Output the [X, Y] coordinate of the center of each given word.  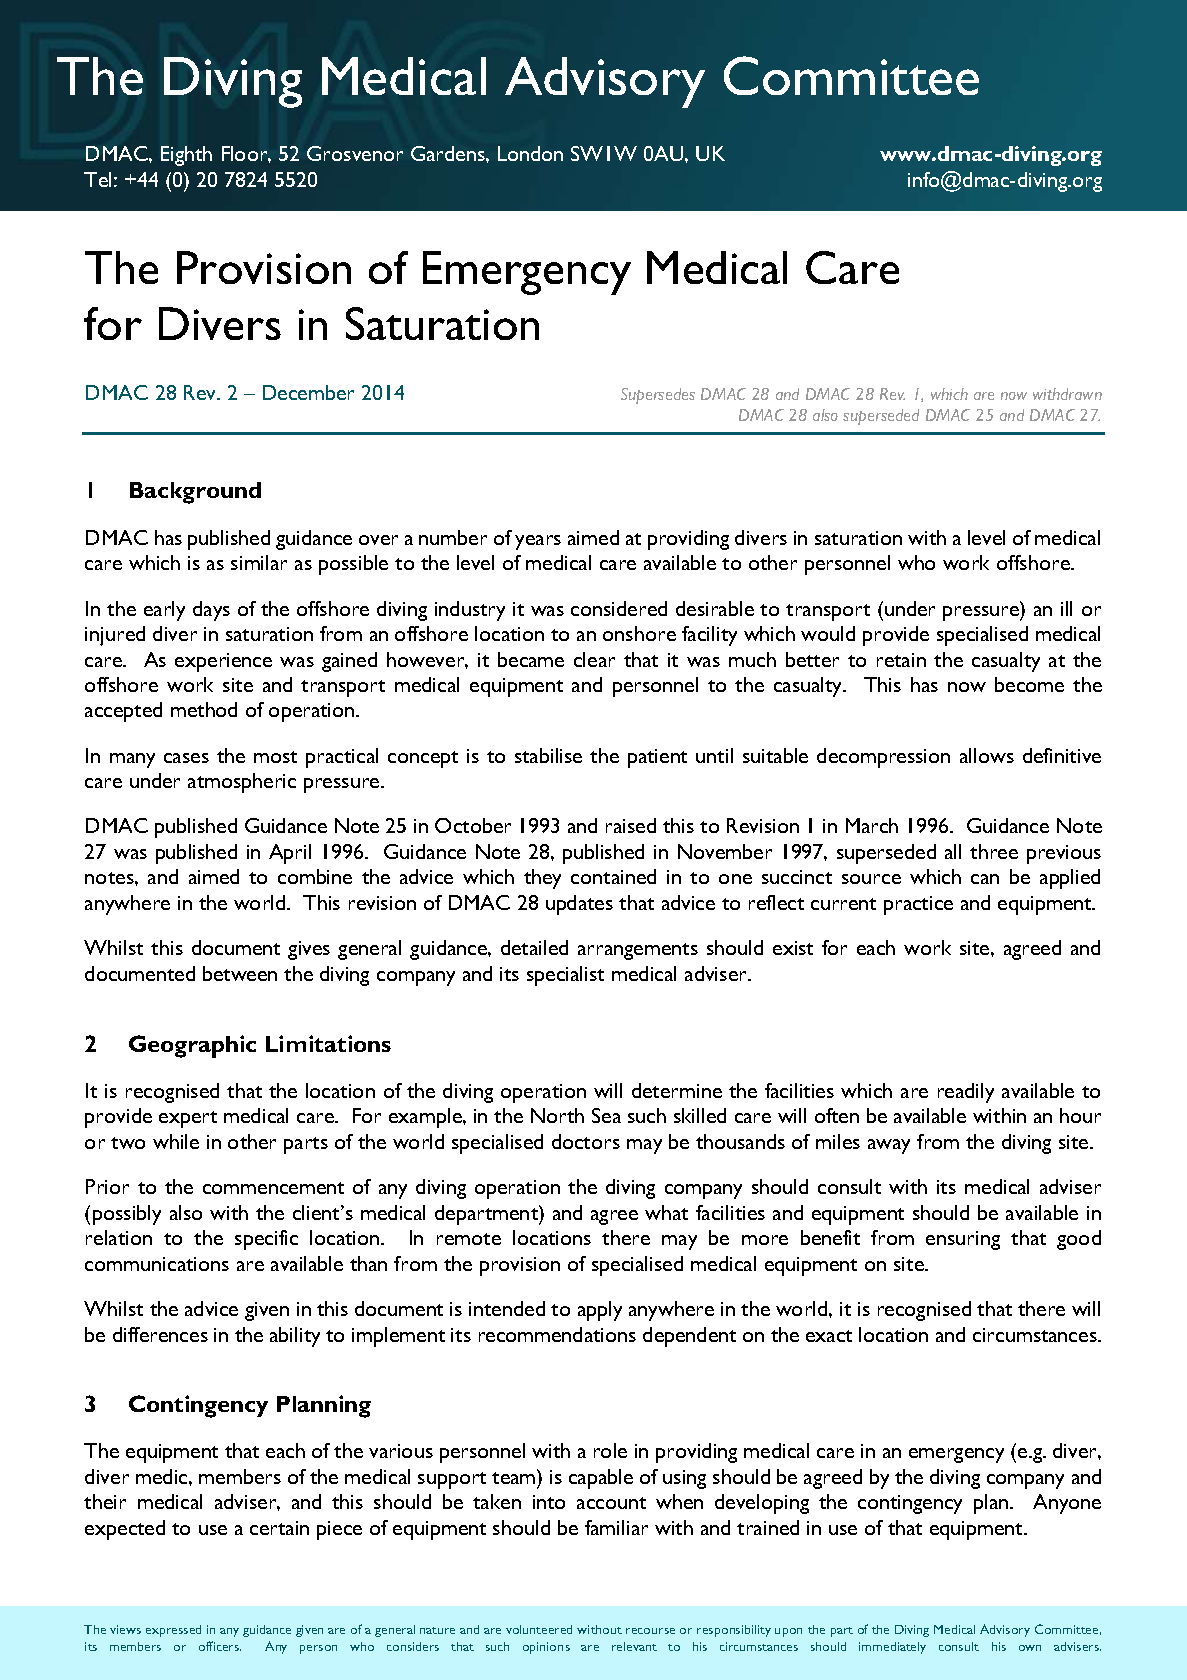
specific [266, 1240]
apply [600, 1311]
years [538, 542]
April [290, 854]
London [530, 153]
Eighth [186, 156]
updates [579, 905]
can [985, 879]
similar [259, 562]
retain [901, 660]
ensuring [963, 1240]
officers [220, 1646]
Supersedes [658, 396]
